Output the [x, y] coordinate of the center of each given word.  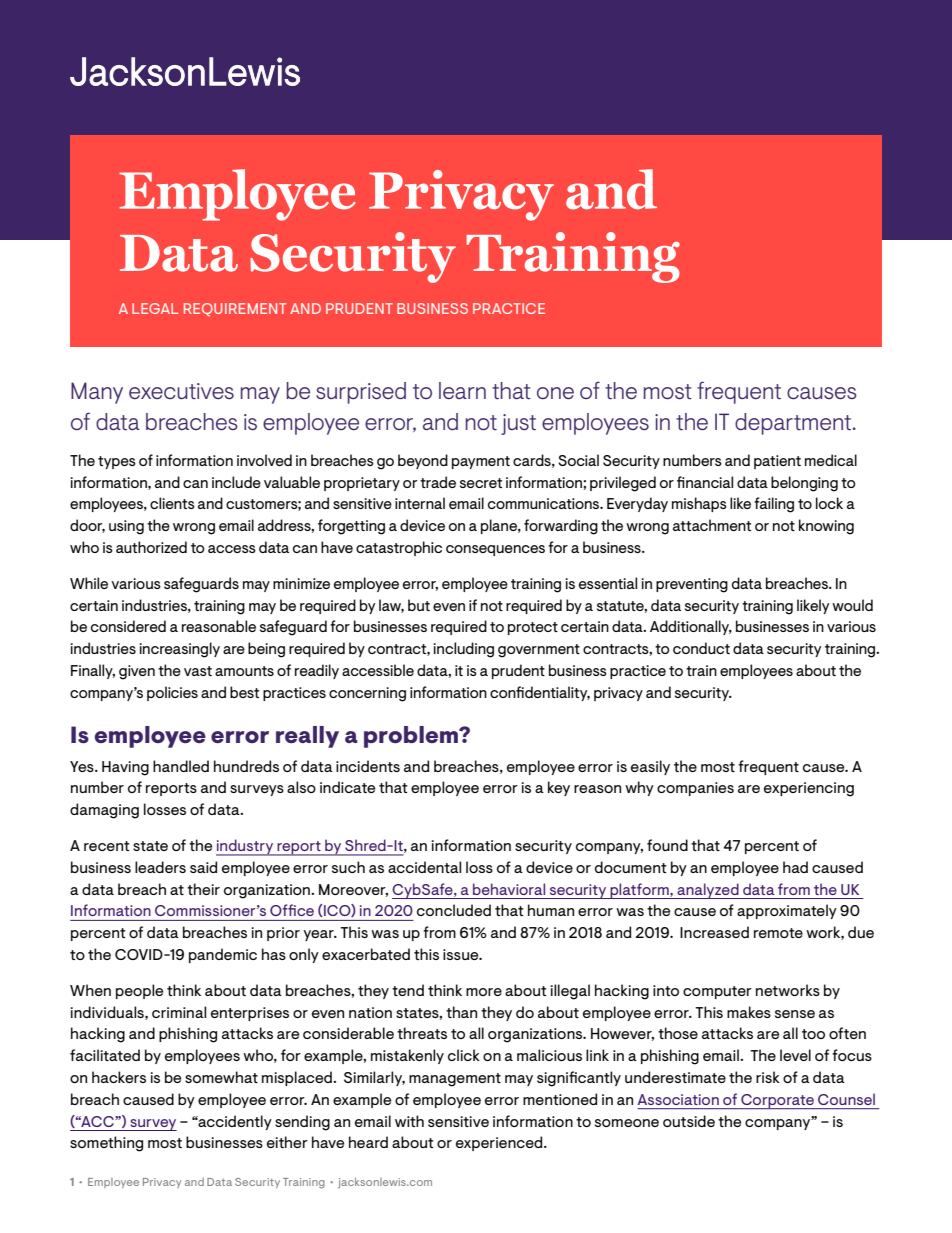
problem [412, 737]
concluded [454, 910]
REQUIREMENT [235, 310]
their [203, 889]
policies [172, 693]
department [793, 424]
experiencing [809, 789]
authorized [151, 547]
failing [774, 505]
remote [778, 933]
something [106, 1144]
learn [462, 390]
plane [500, 526]
